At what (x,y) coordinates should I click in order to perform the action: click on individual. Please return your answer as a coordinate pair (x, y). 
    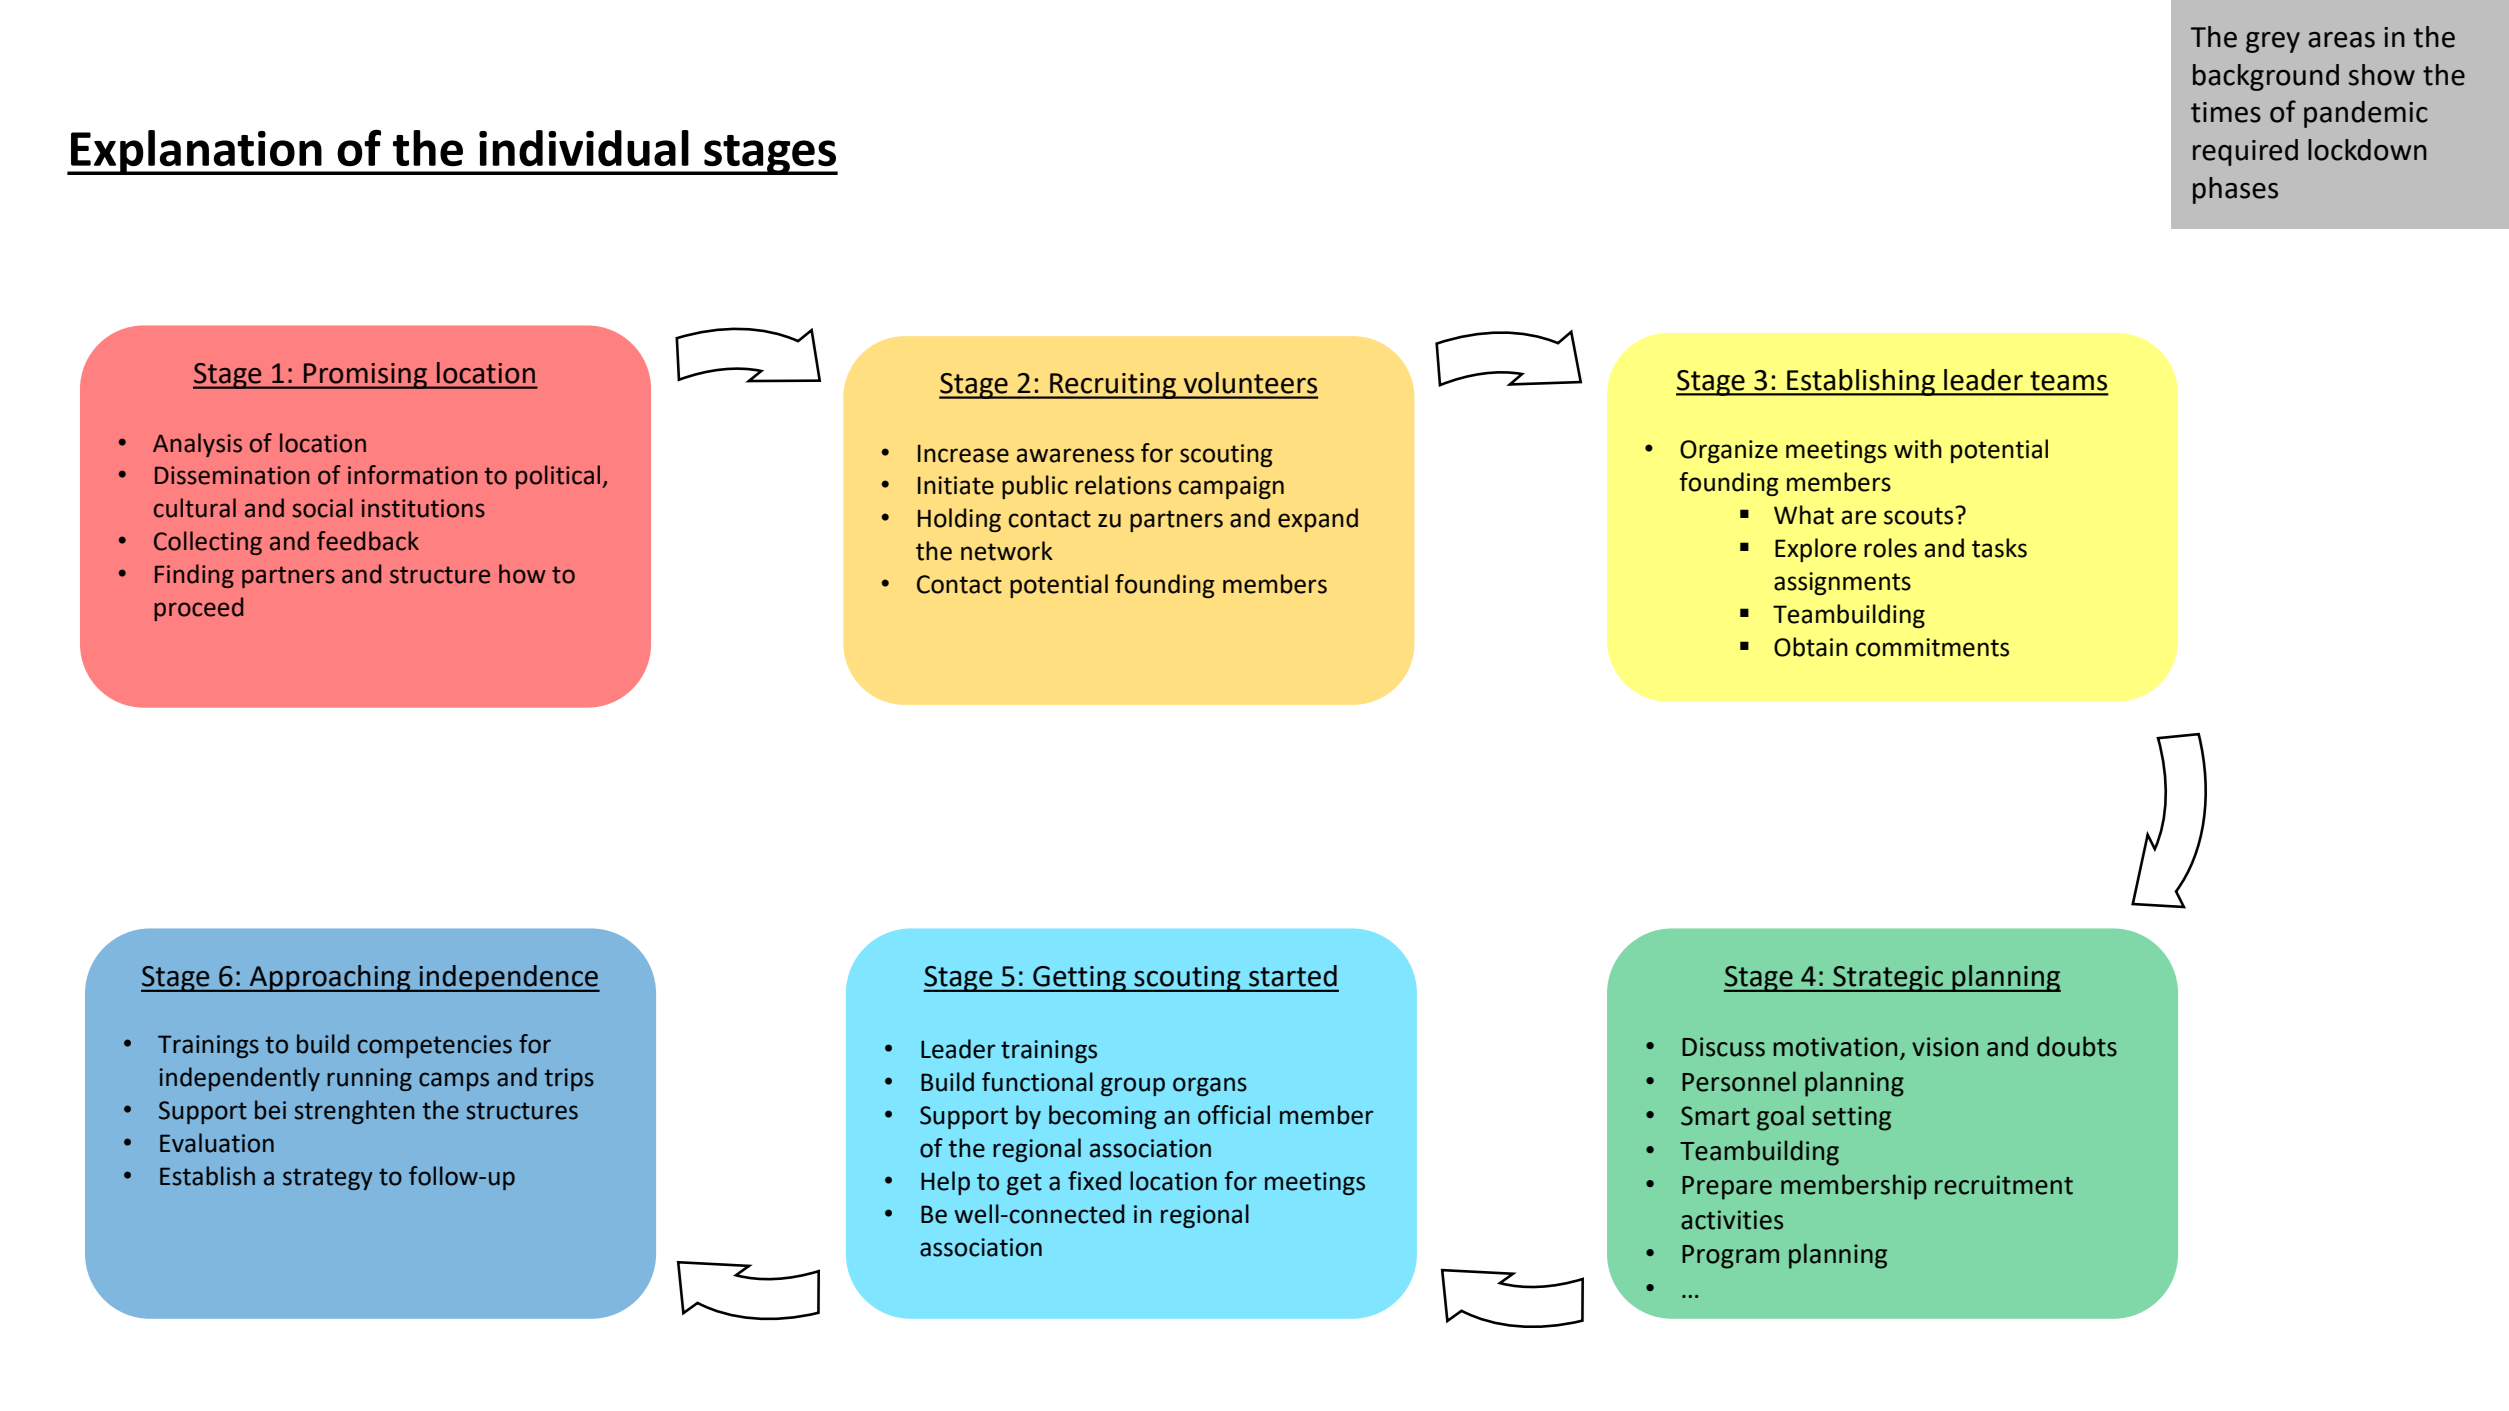
    Looking at the image, I should click on (584, 148).
